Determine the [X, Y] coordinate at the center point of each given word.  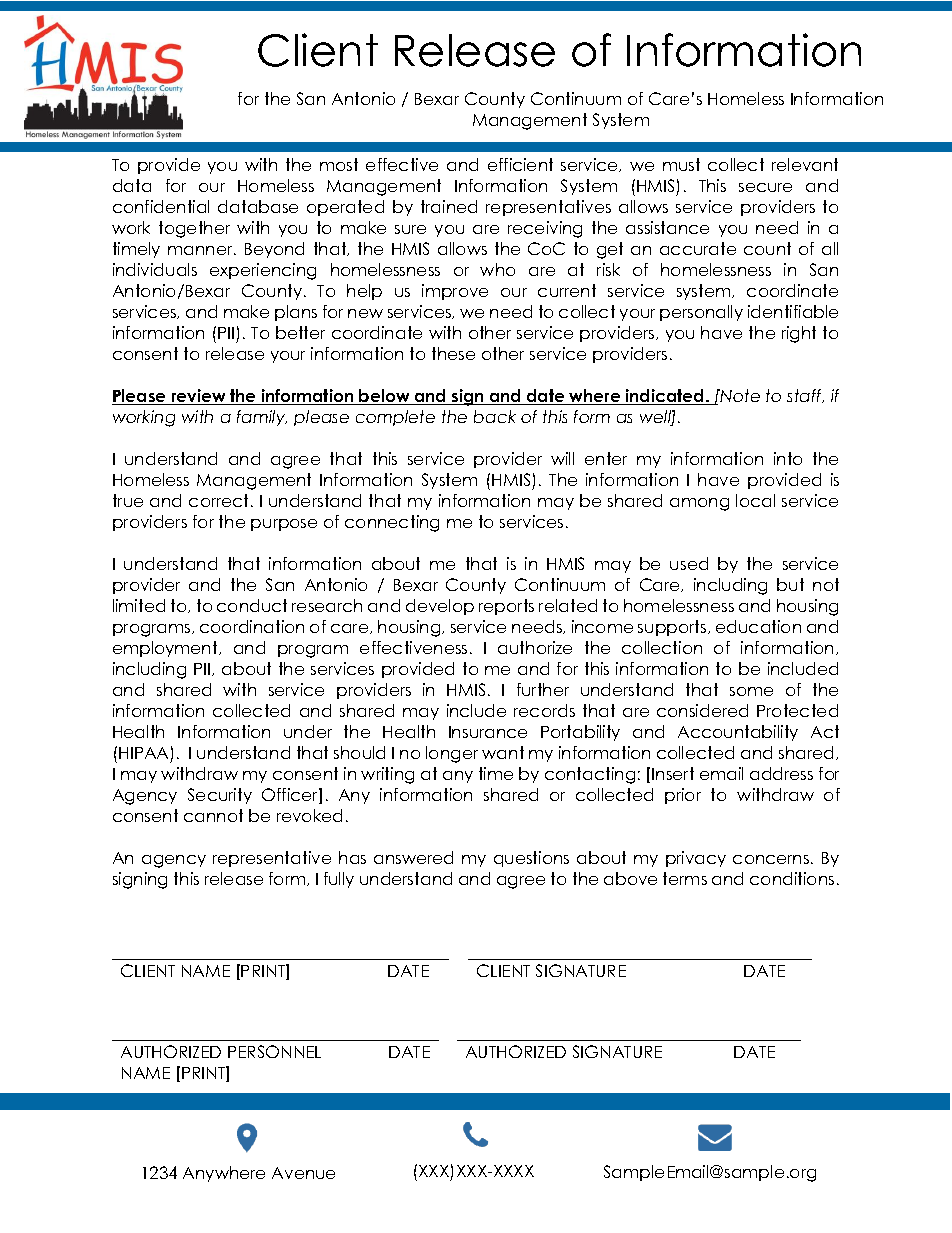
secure [765, 187]
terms [685, 878]
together [194, 229]
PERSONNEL [274, 1051]
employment [166, 649]
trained [449, 206]
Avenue [303, 1173]
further [543, 689]
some [751, 691]
